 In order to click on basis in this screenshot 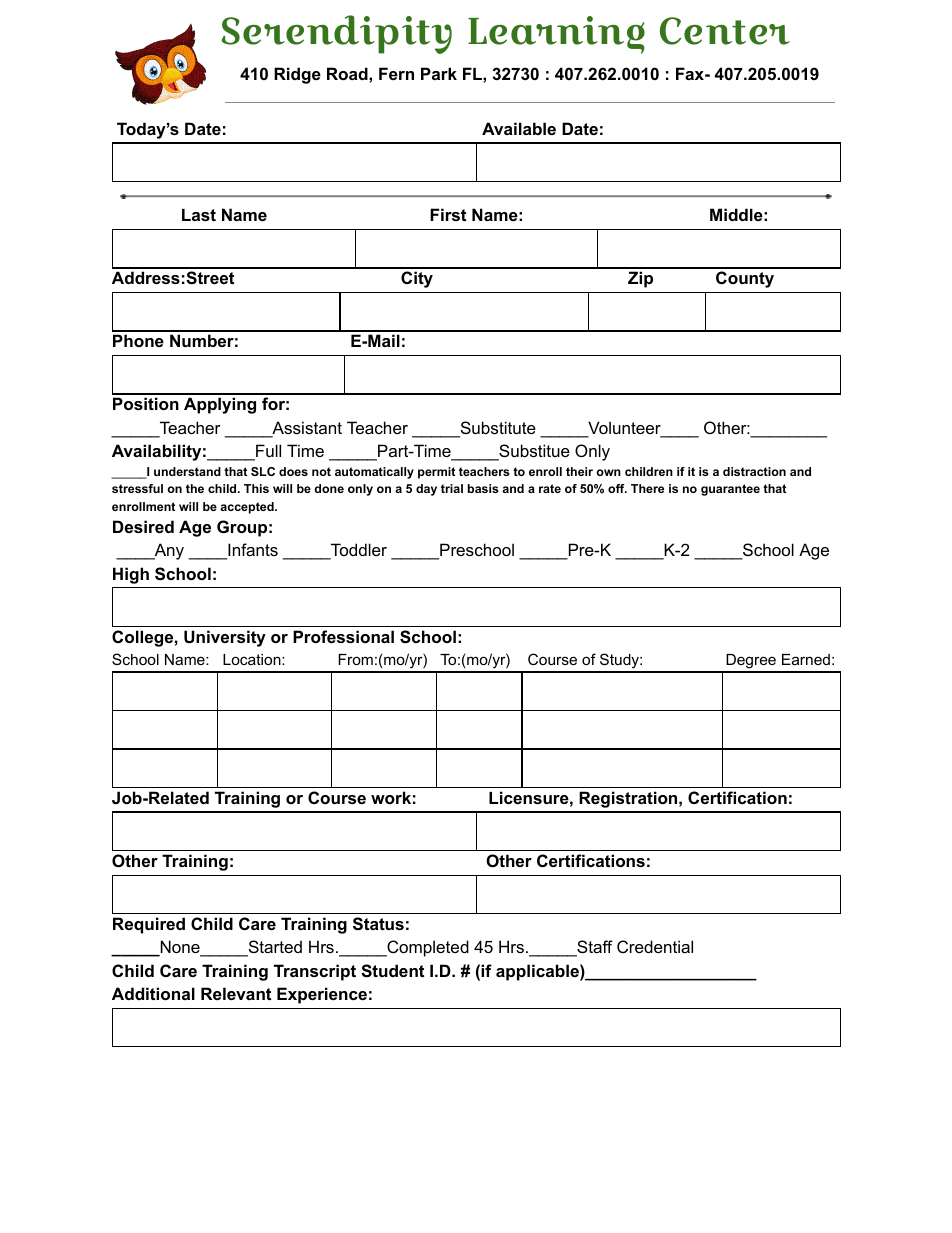, I will do `click(483, 488)`.
